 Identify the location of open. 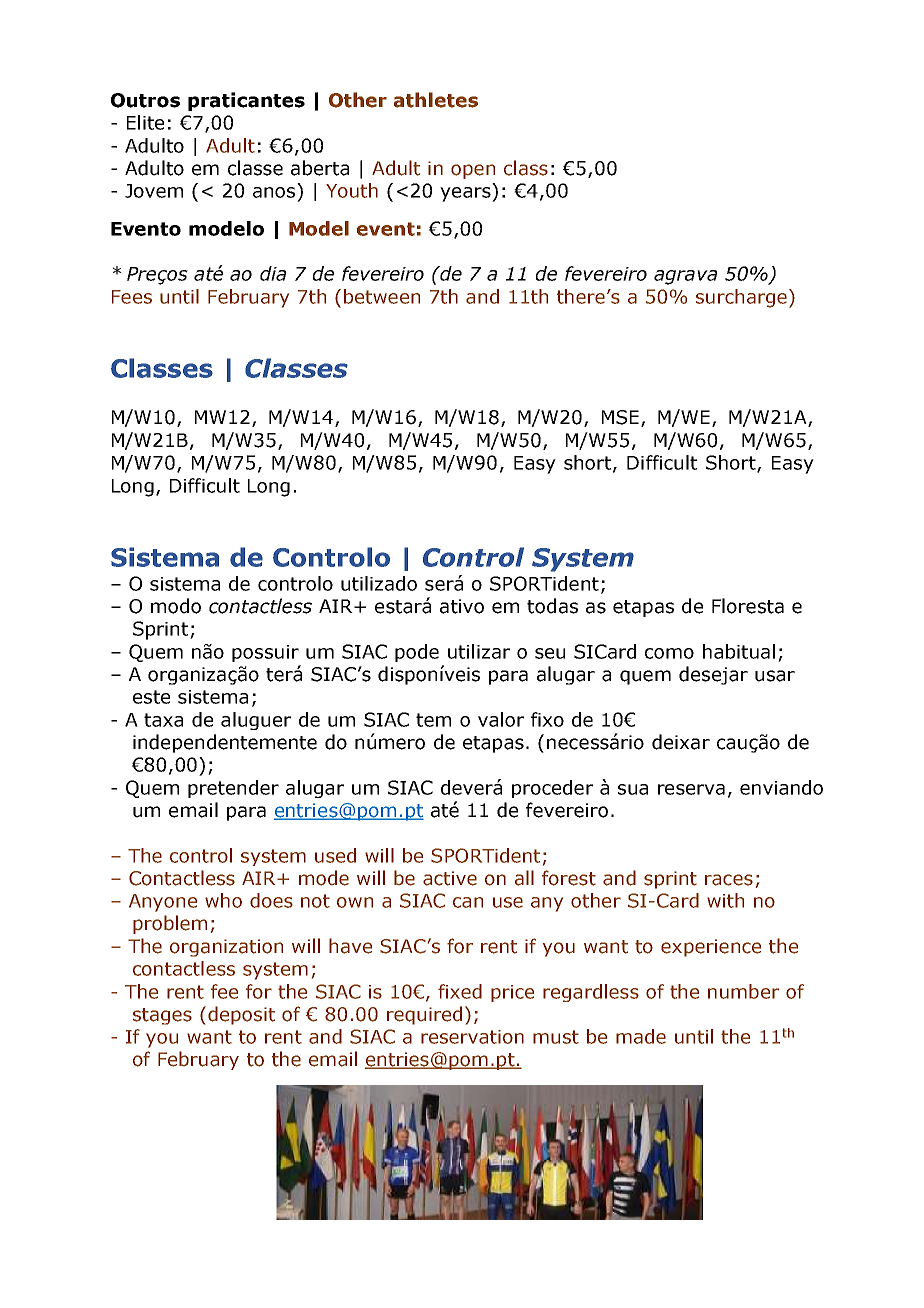
(473, 171).
